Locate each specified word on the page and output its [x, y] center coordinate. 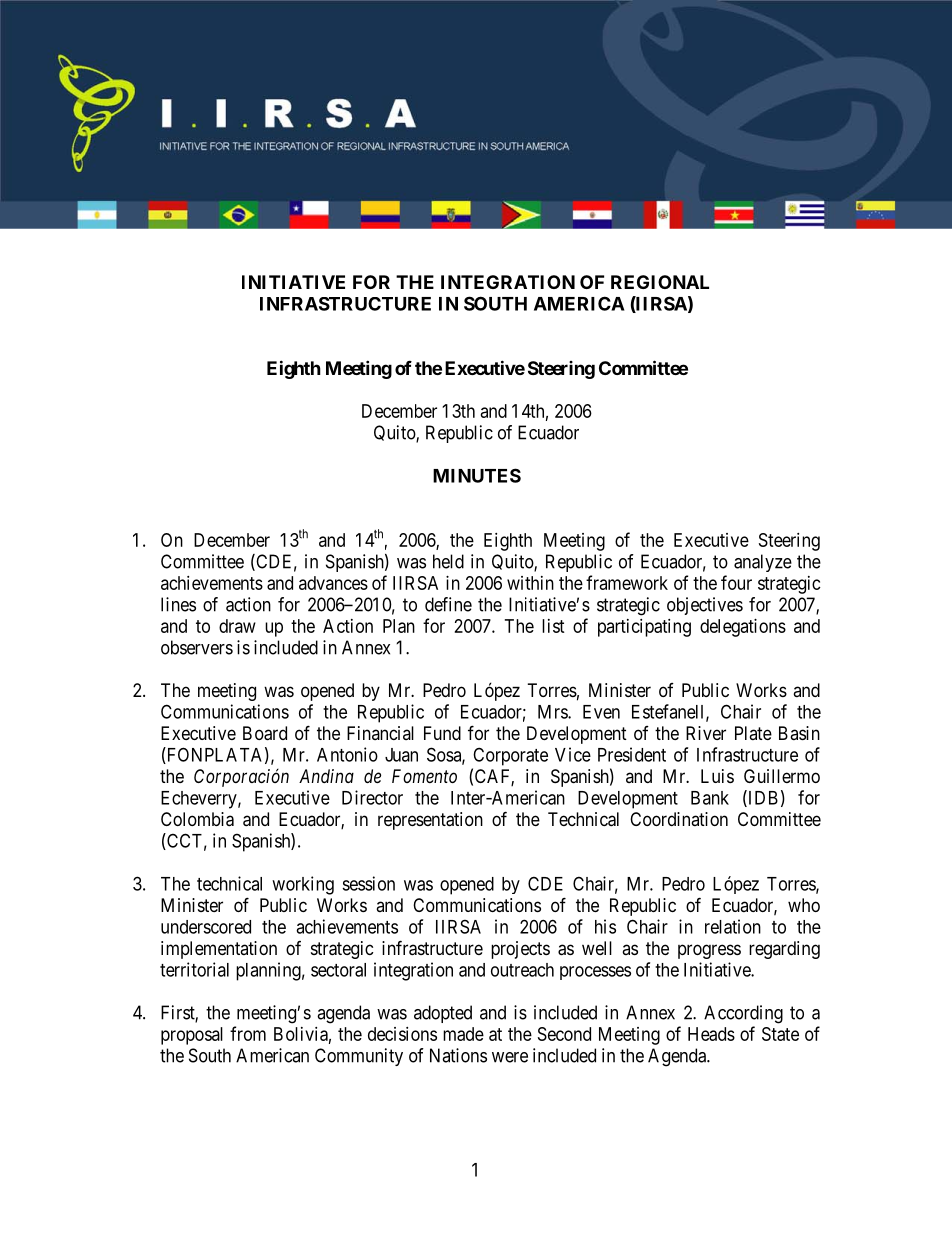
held [448, 561]
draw [237, 626]
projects [520, 950]
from [248, 1033]
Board [265, 733]
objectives [705, 606]
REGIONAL [660, 282]
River [706, 733]
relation [733, 926]
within [530, 583]
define [448, 604]
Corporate [510, 756]
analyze [763, 563]
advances [333, 583]
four [736, 582]
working [303, 885]
